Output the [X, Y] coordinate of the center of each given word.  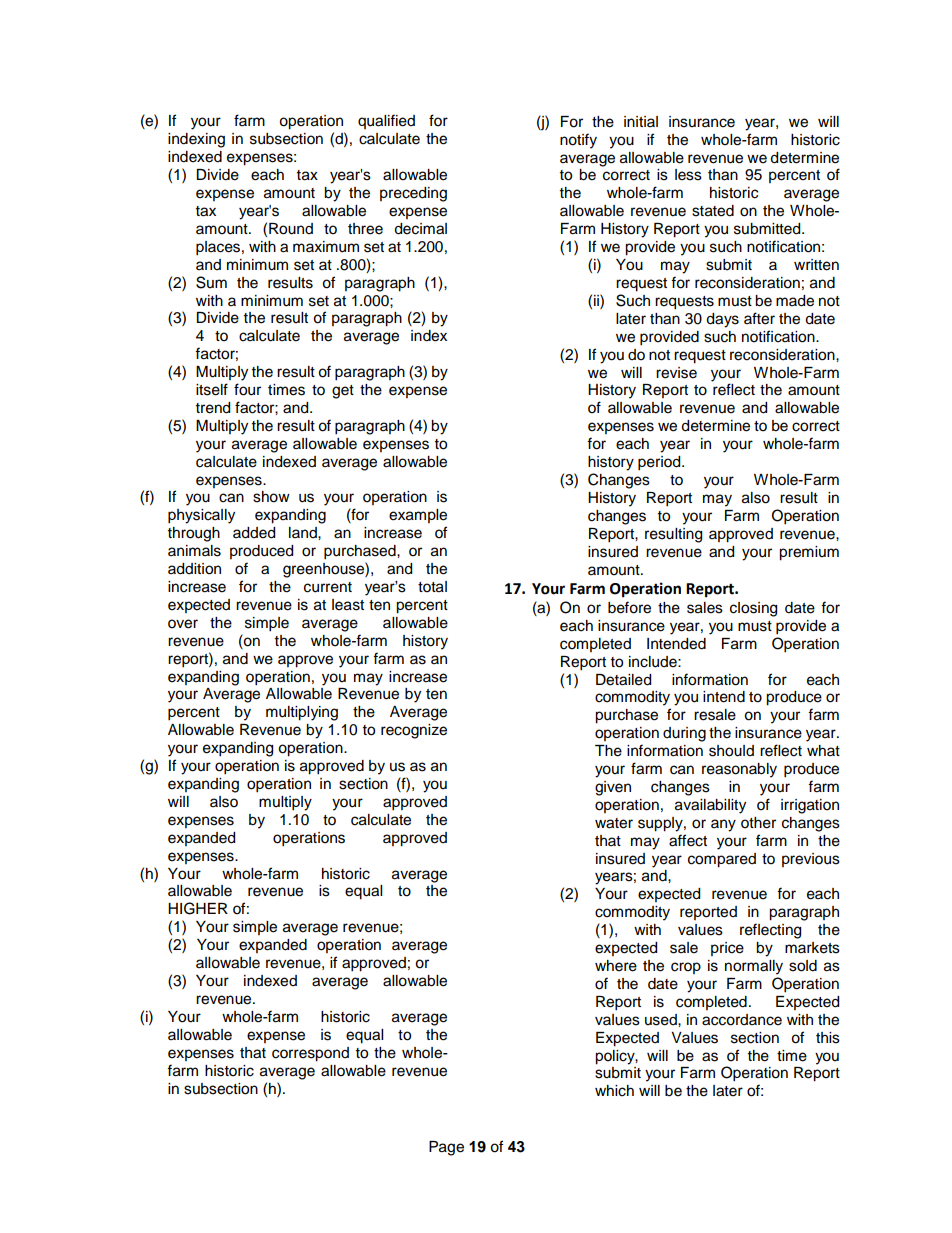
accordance [742, 1020]
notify [578, 141]
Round [291, 229]
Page [446, 1148]
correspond [310, 1054]
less [688, 175]
